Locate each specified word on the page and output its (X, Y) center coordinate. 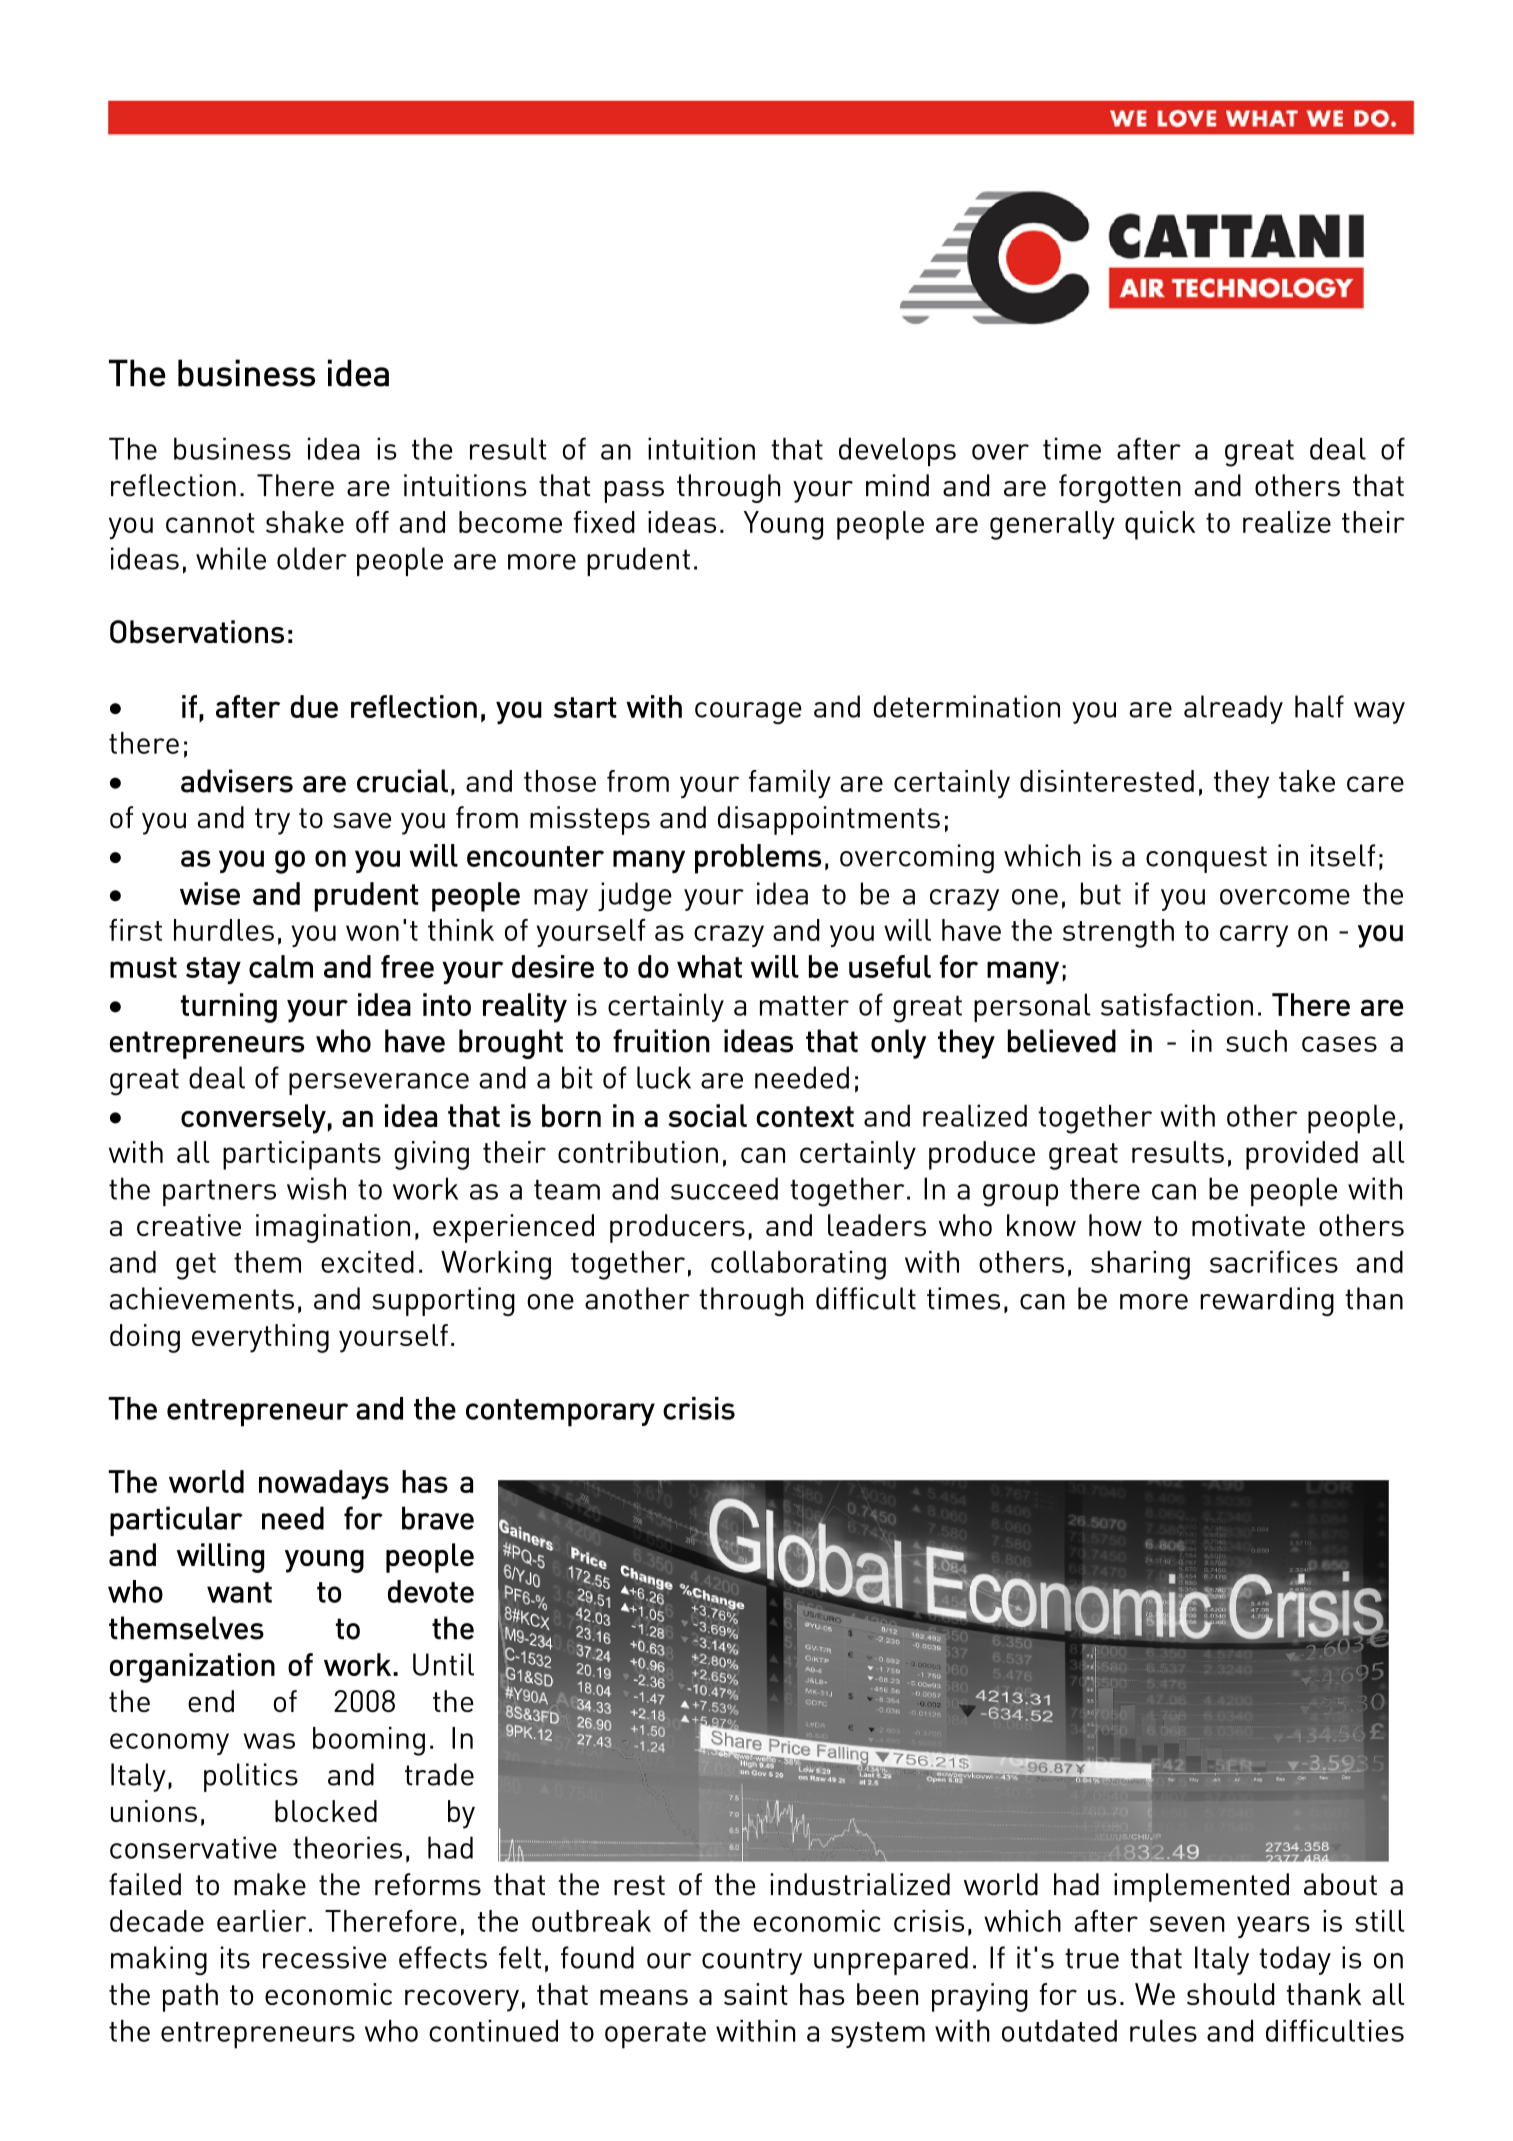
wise (210, 893)
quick (1160, 525)
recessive (325, 1957)
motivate (1248, 1225)
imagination (333, 1228)
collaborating (798, 1265)
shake (305, 522)
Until (443, 1664)
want (239, 1592)
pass (634, 492)
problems (758, 859)
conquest (1206, 859)
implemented (1201, 1887)
